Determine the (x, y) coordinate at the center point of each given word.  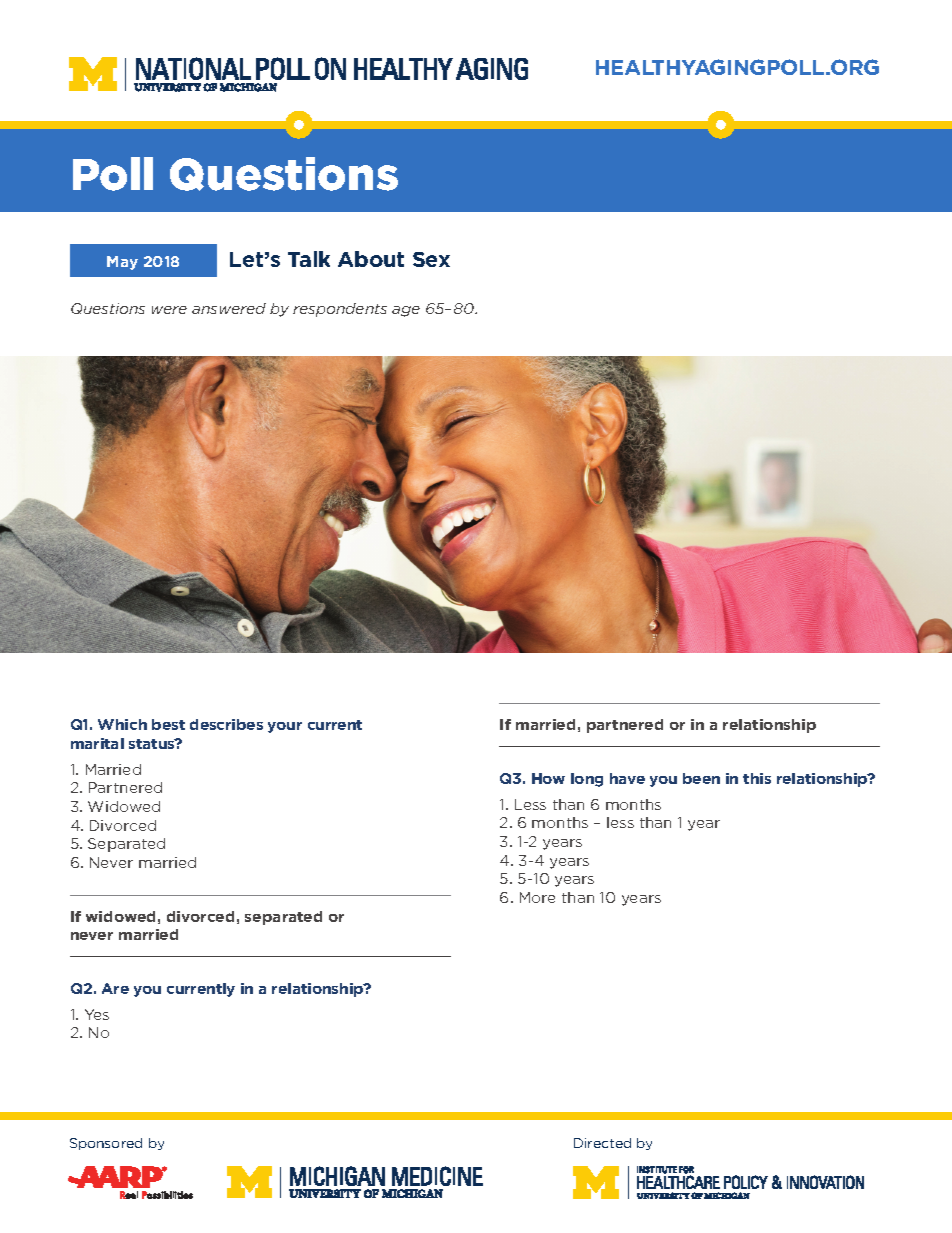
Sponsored (106, 1144)
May (122, 263)
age (406, 311)
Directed (602, 1143)
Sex (431, 259)
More (537, 897)
